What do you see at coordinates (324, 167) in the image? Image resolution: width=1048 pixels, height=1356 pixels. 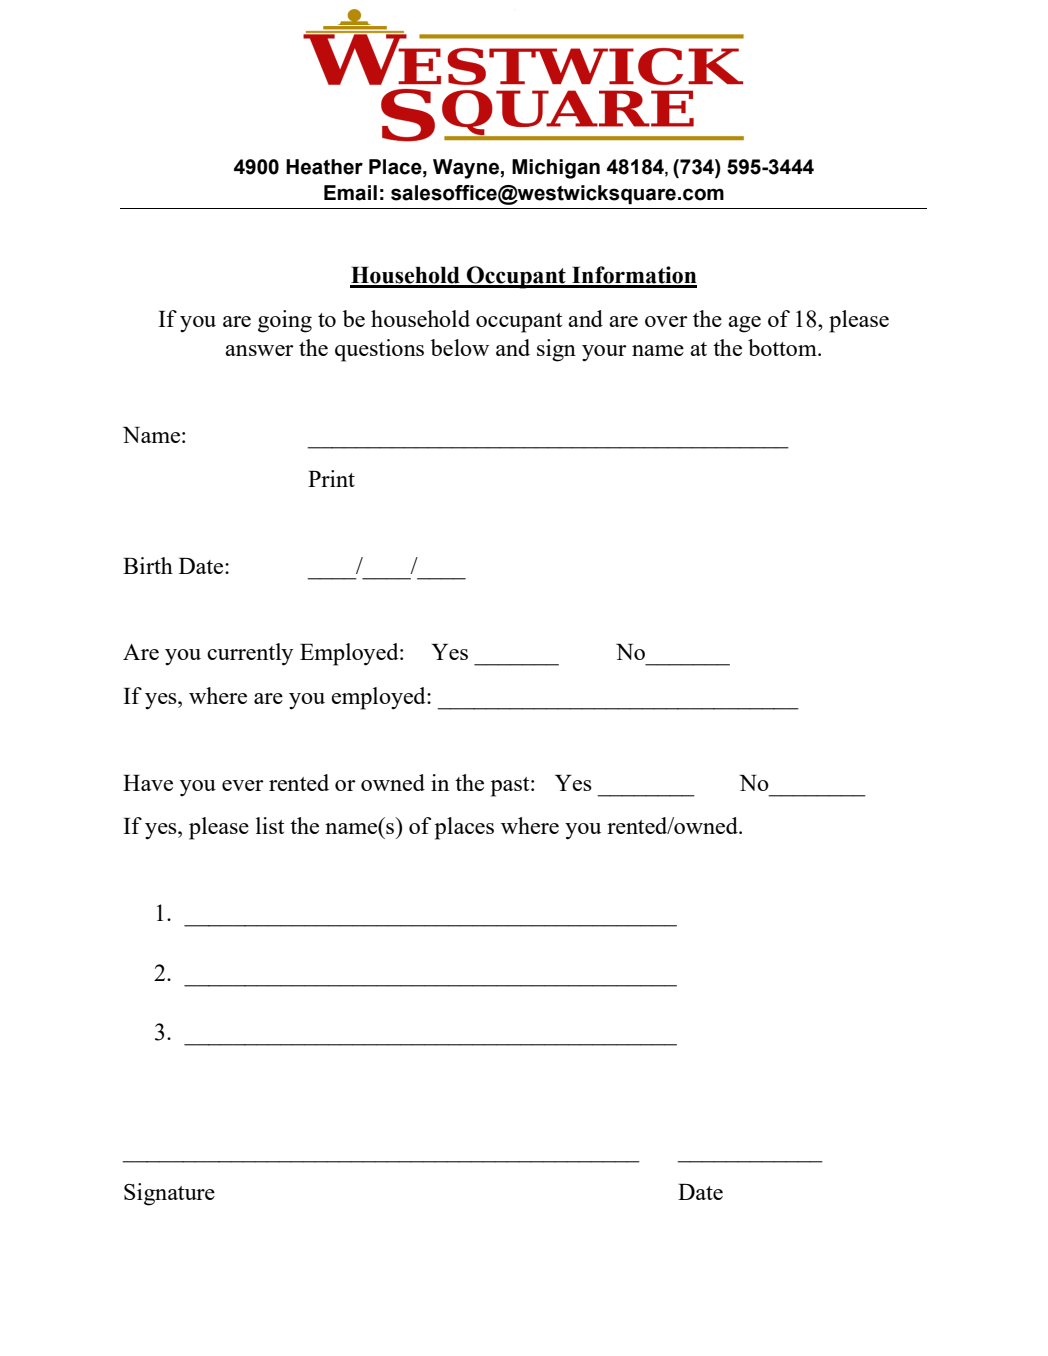 I see `Heather` at bounding box center [324, 167].
